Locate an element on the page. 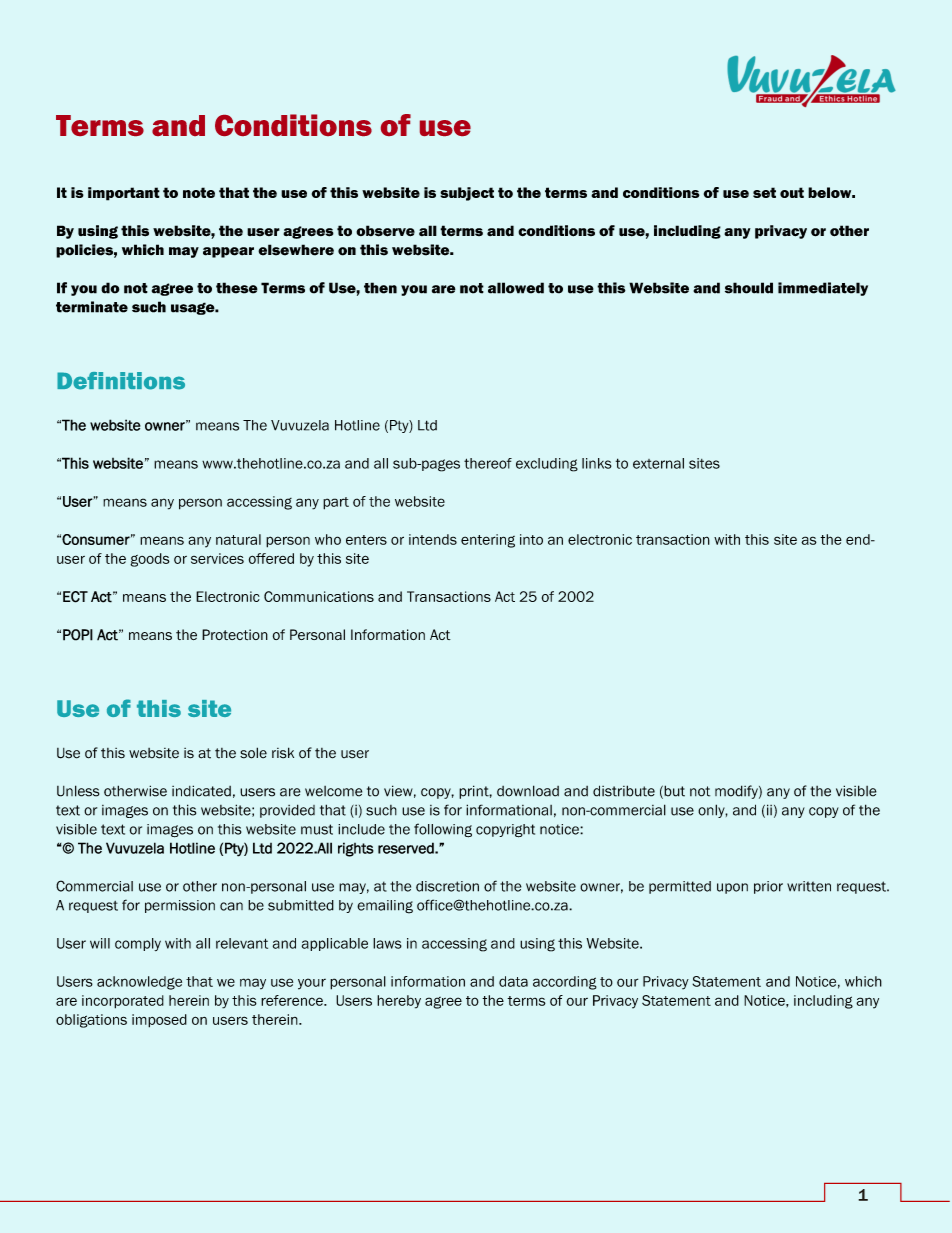 The height and width of the image is (1233, 952). subject is located at coordinates (467, 194).
